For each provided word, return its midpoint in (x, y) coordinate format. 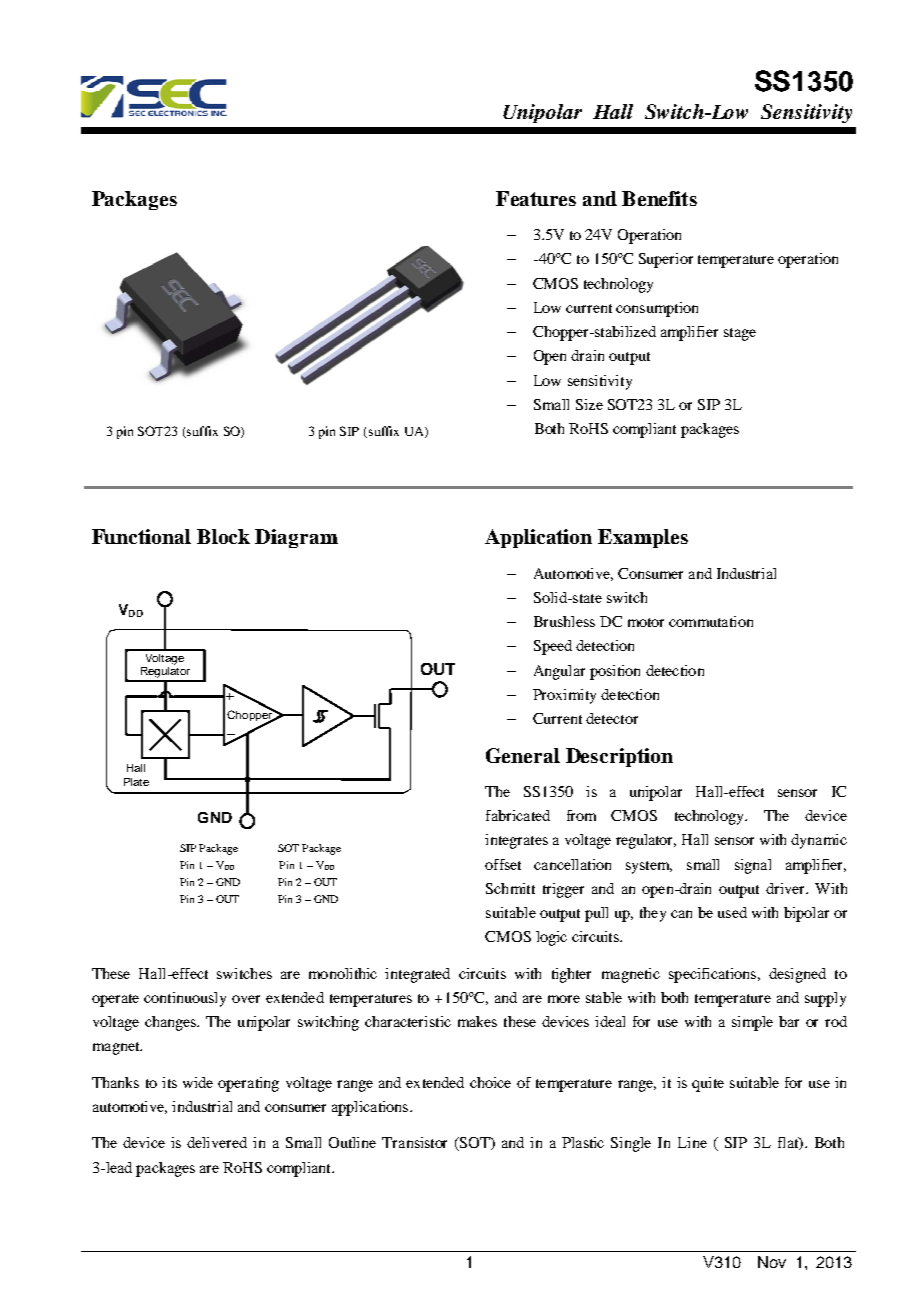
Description (619, 757)
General (523, 755)
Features (536, 198)
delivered (217, 1142)
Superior (666, 260)
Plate (136, 782)
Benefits (659, 198)
